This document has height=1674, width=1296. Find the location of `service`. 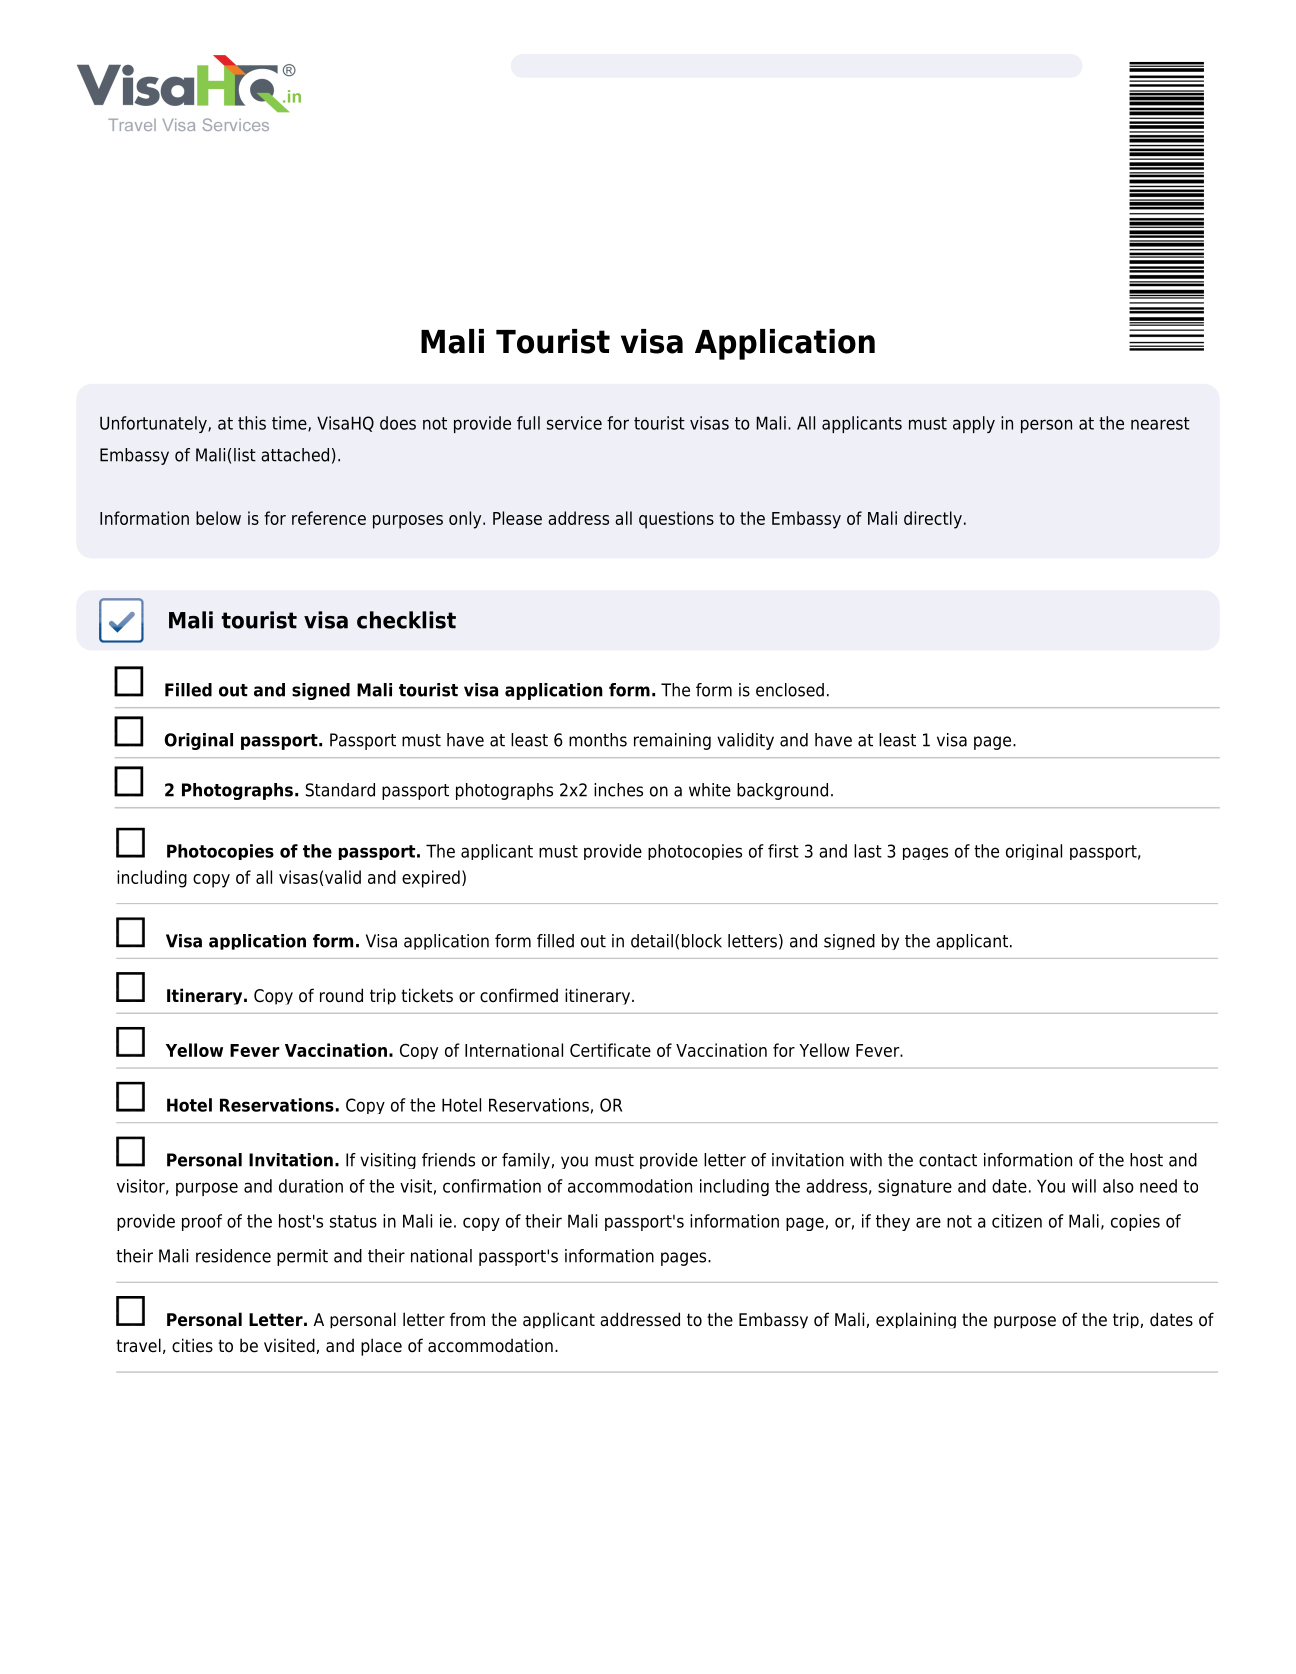

service is located at coordinates (574, 423).
